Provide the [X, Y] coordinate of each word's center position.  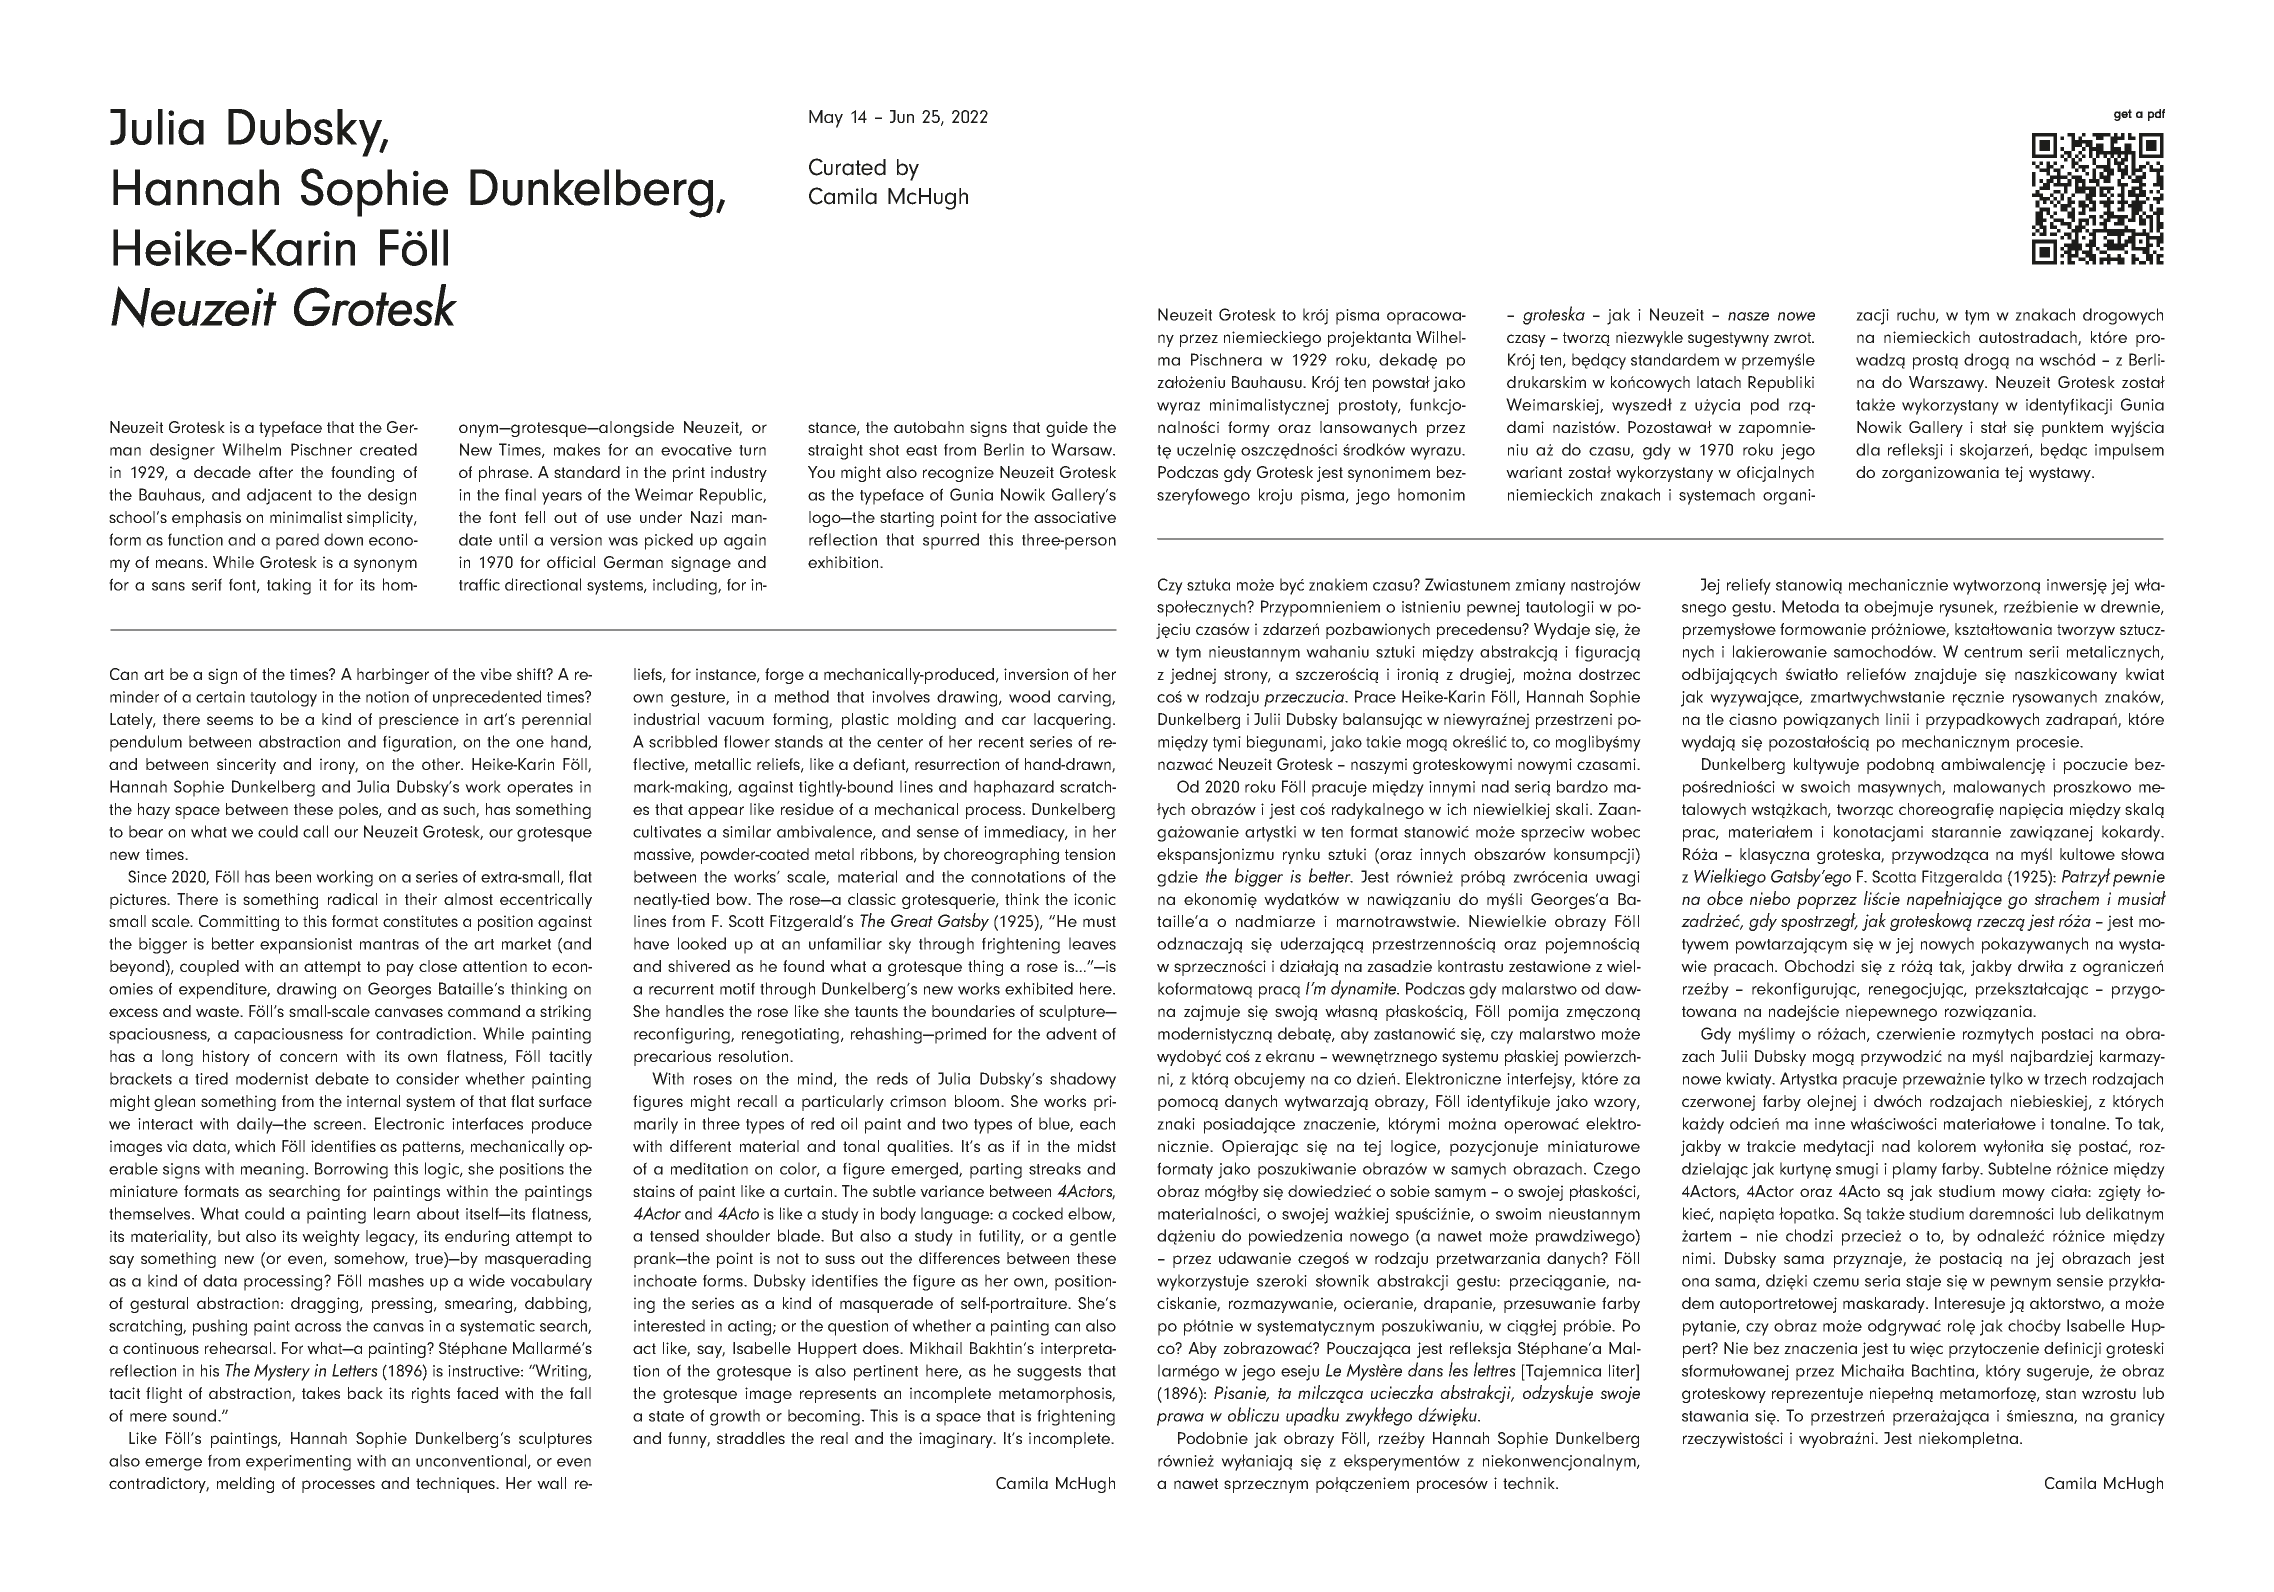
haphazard [1014, 788]
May [826, 119]
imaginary [957, 1440]
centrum [1993, 652]
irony [339, 766]
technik [1530, 1483]
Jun [902, 116]
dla [1868, 449]
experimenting [298, 1463]
